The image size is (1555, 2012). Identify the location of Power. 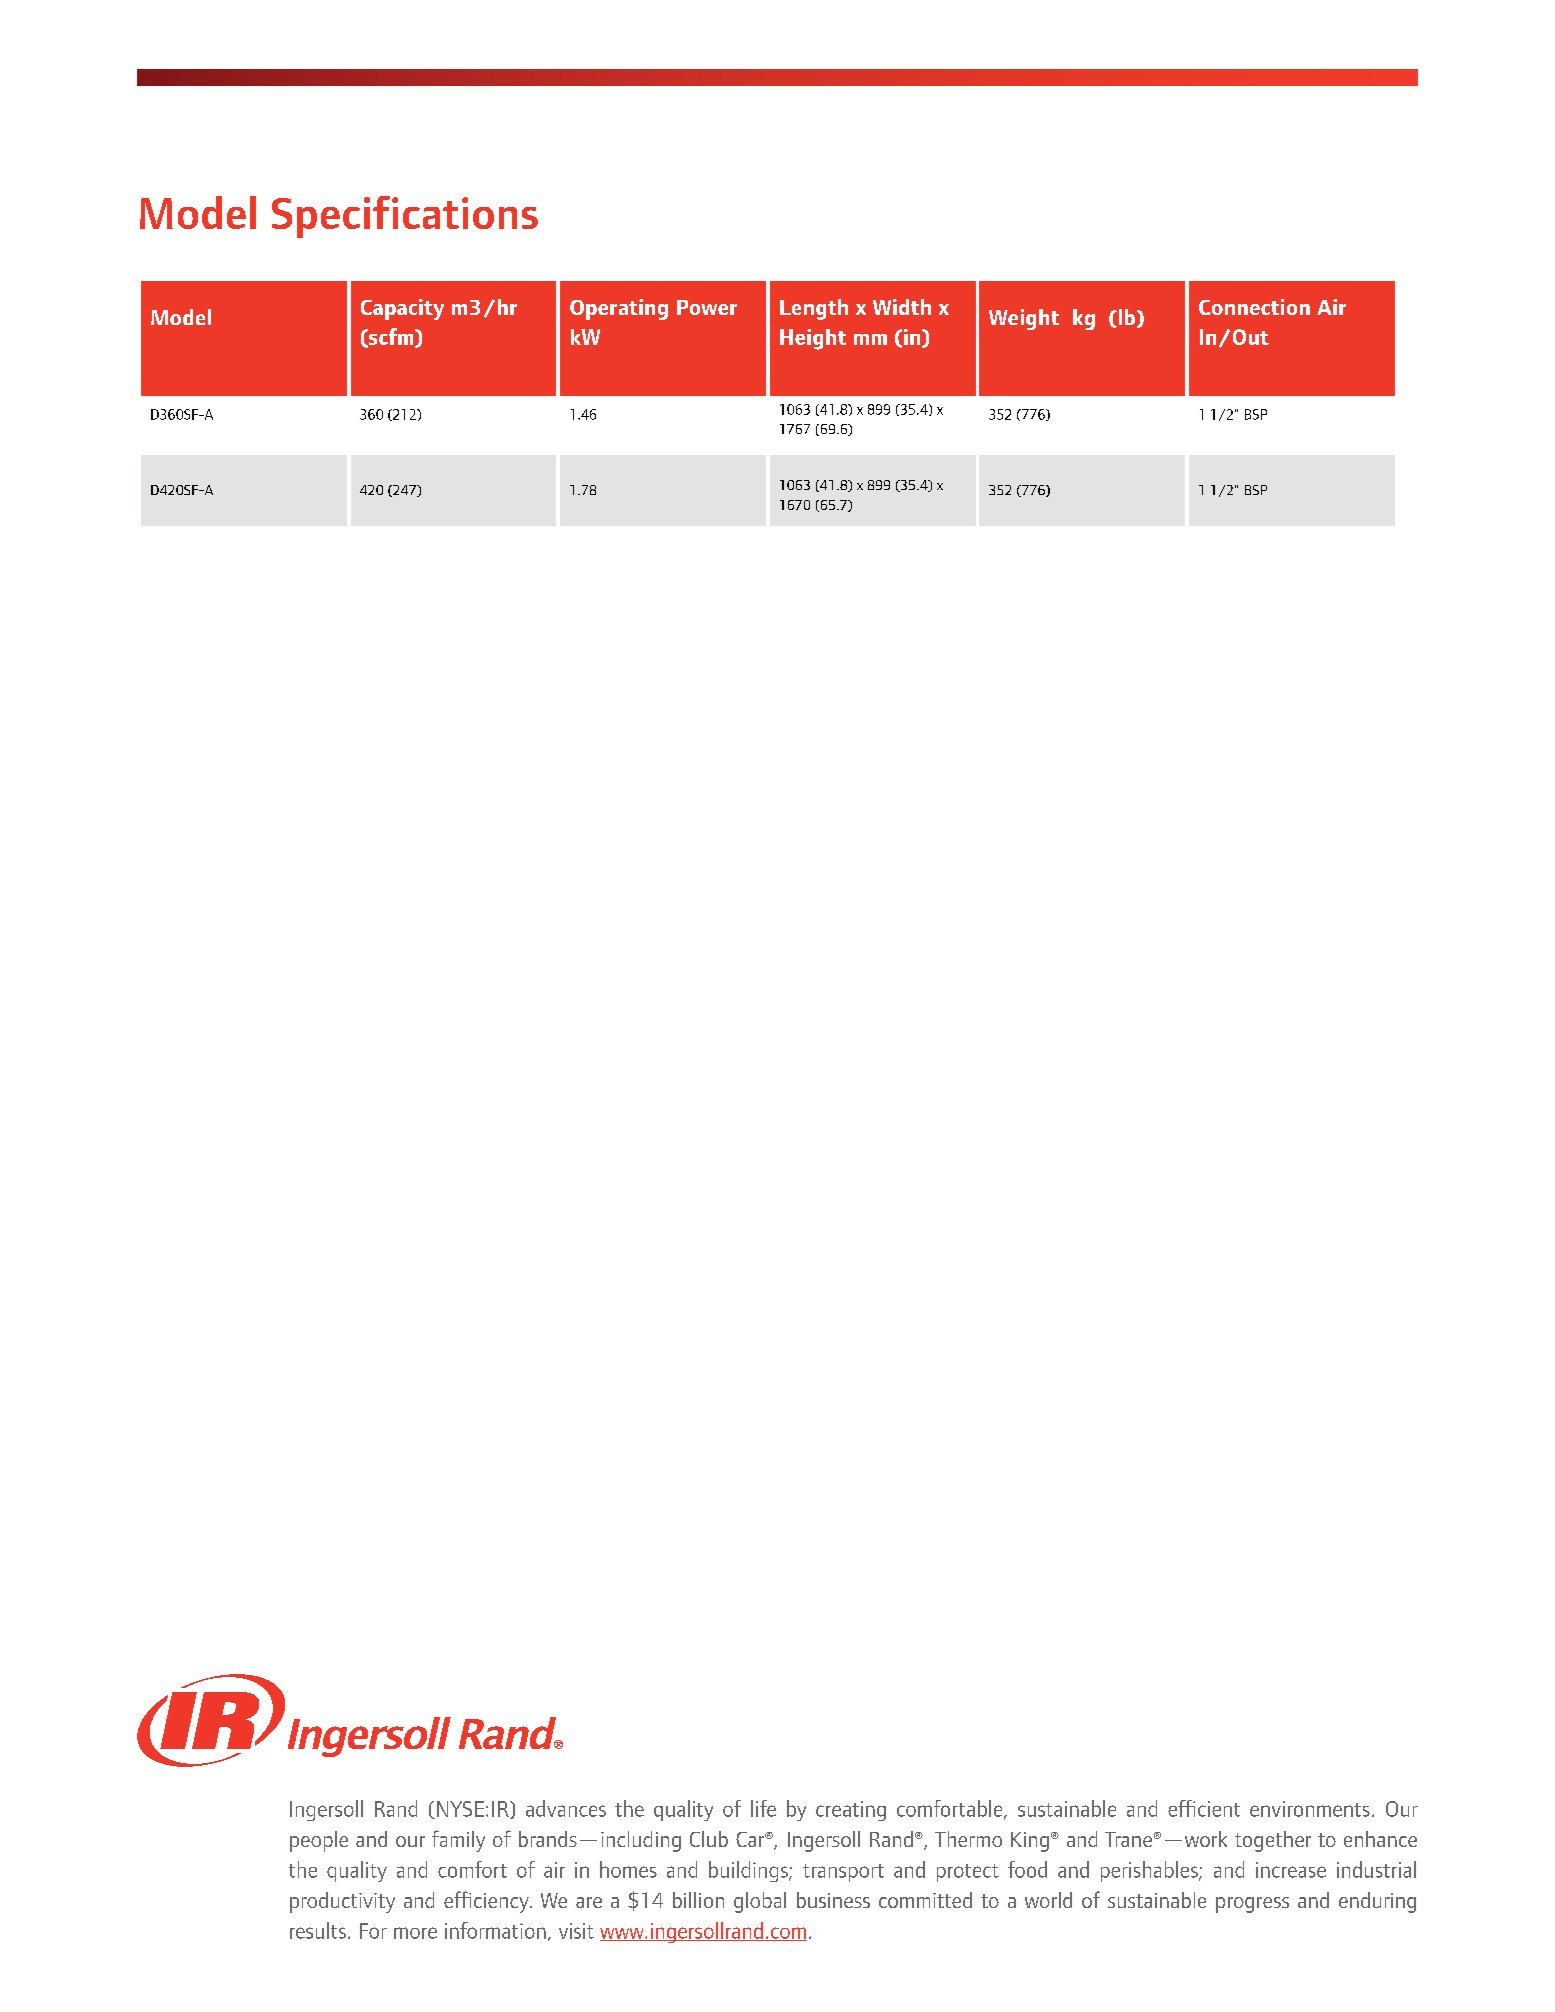
(707, 307).
